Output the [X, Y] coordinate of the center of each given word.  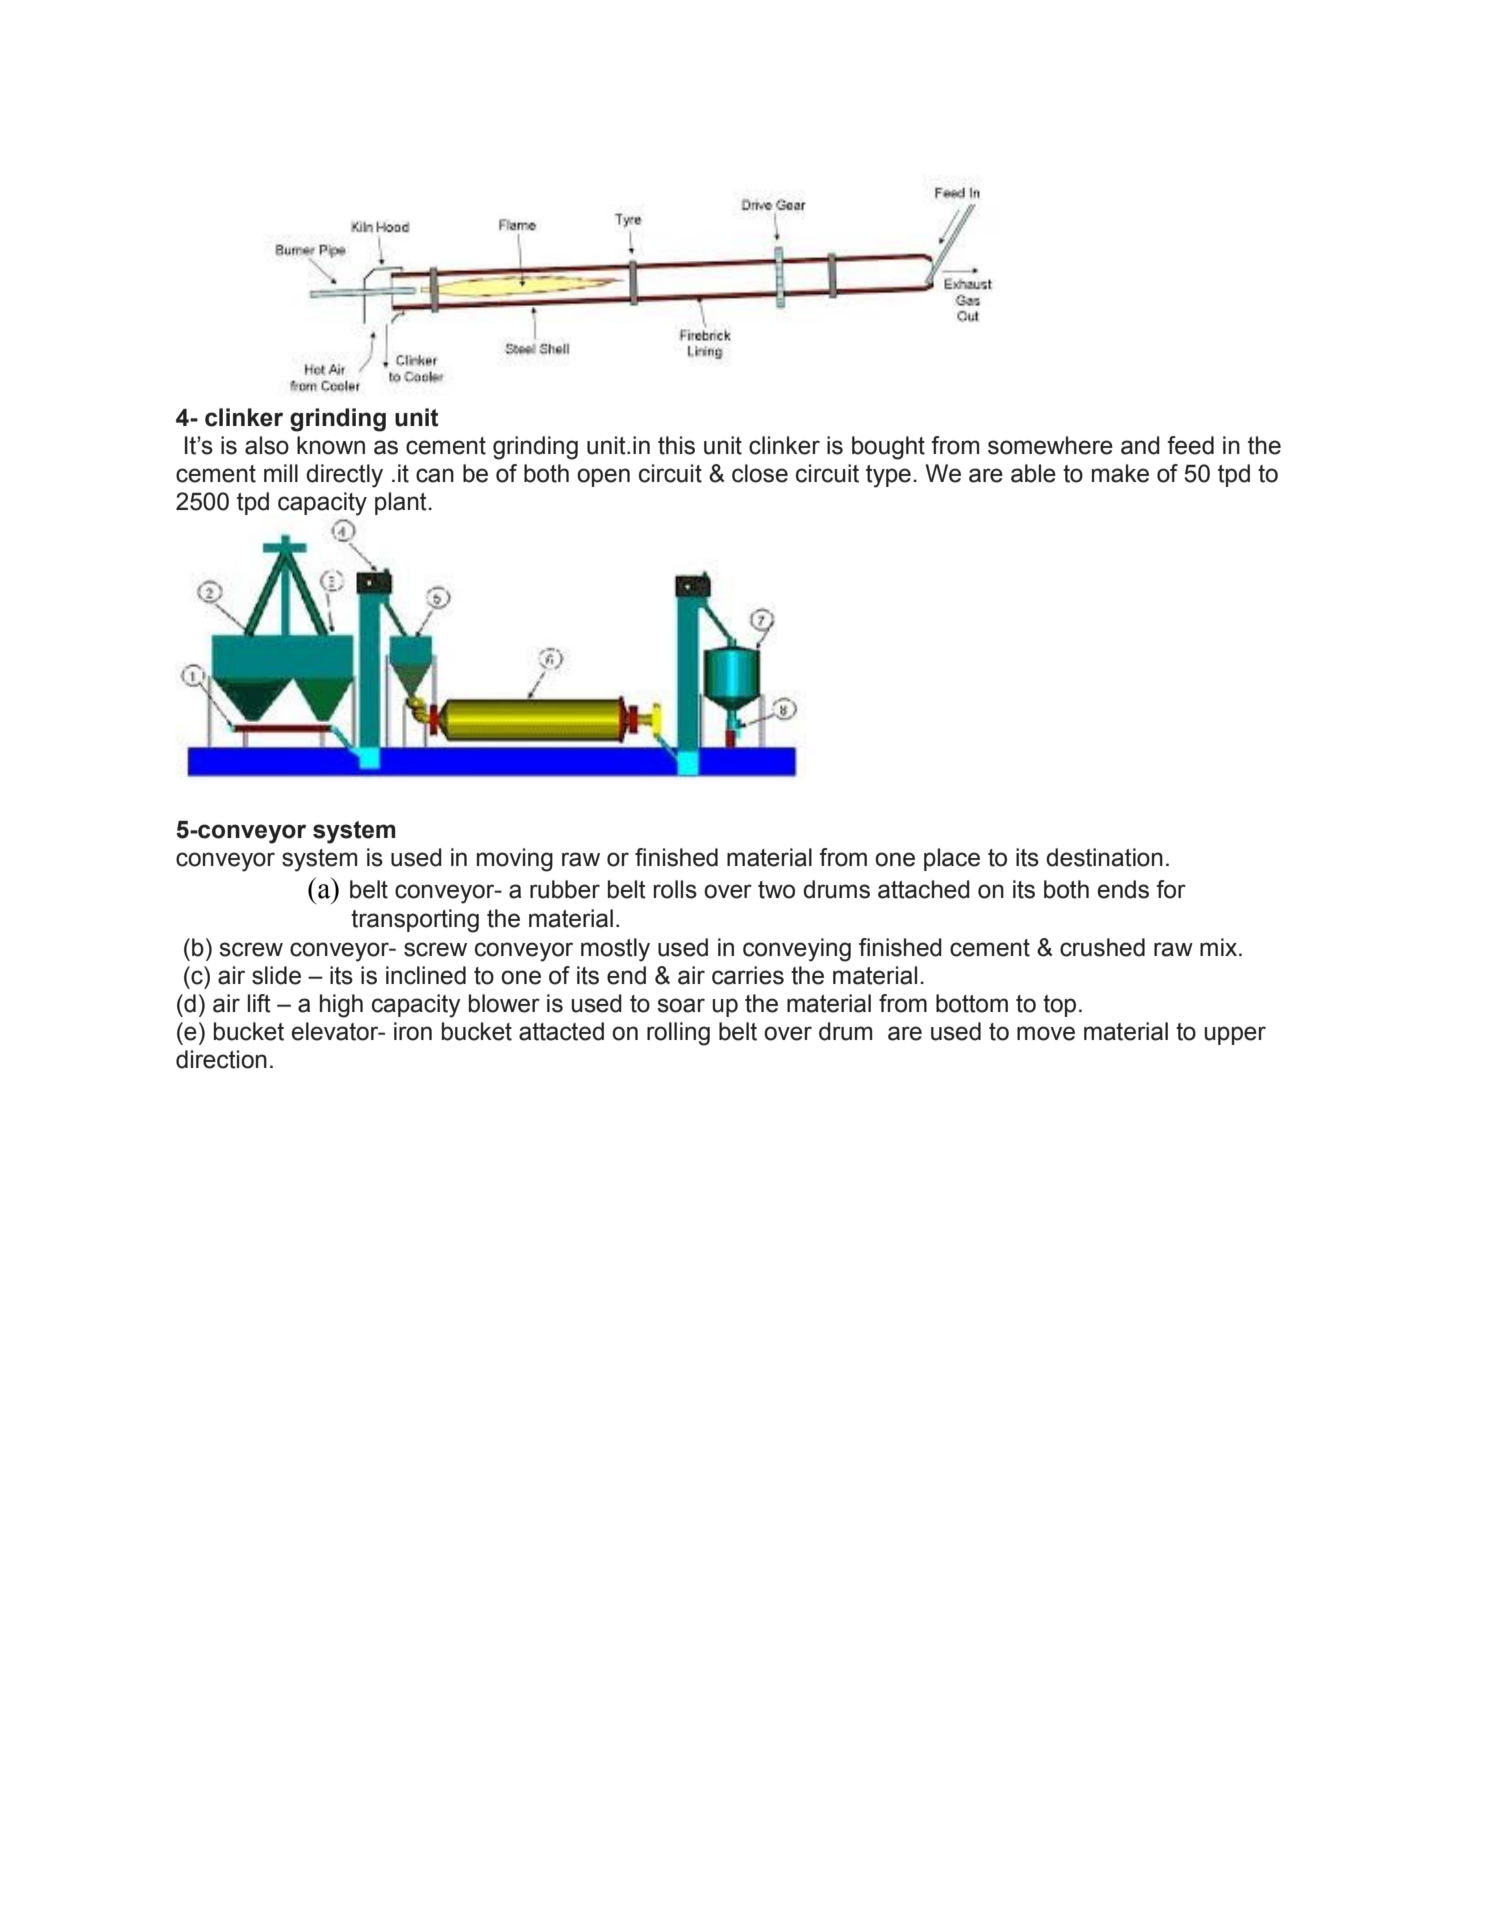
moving [515, 860]
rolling [678, 1034]
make [1120, 473]
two [776, 890]
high [341, 1006]
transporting [415, 921]
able [1033, 473]
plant [402, 503]
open [603, 477]
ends [1123, 889]
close [760, 473]
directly [344, 476]
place [952, 859]
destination [1104, 857]
